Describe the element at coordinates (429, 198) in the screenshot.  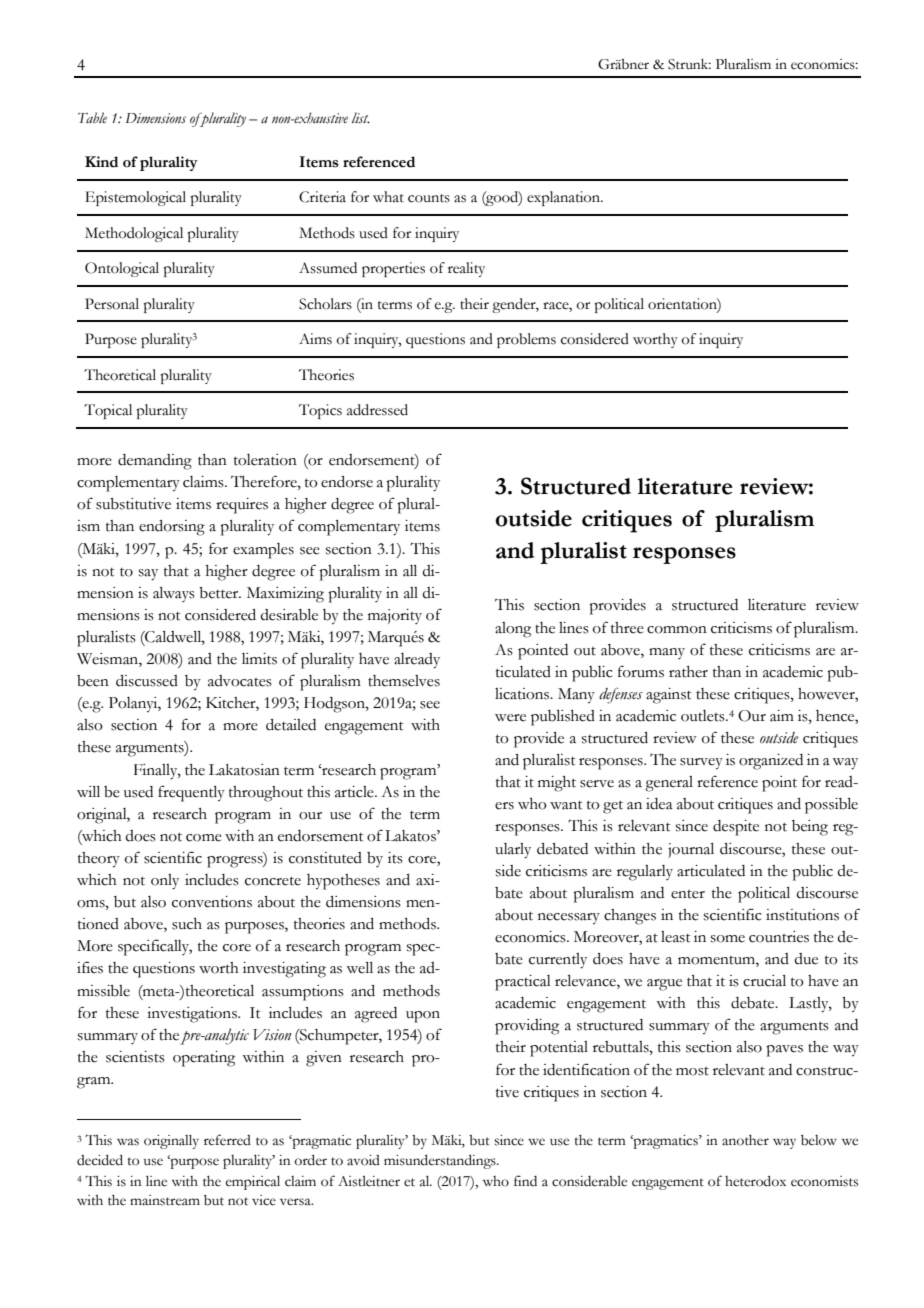
I see `counts` at that location.
